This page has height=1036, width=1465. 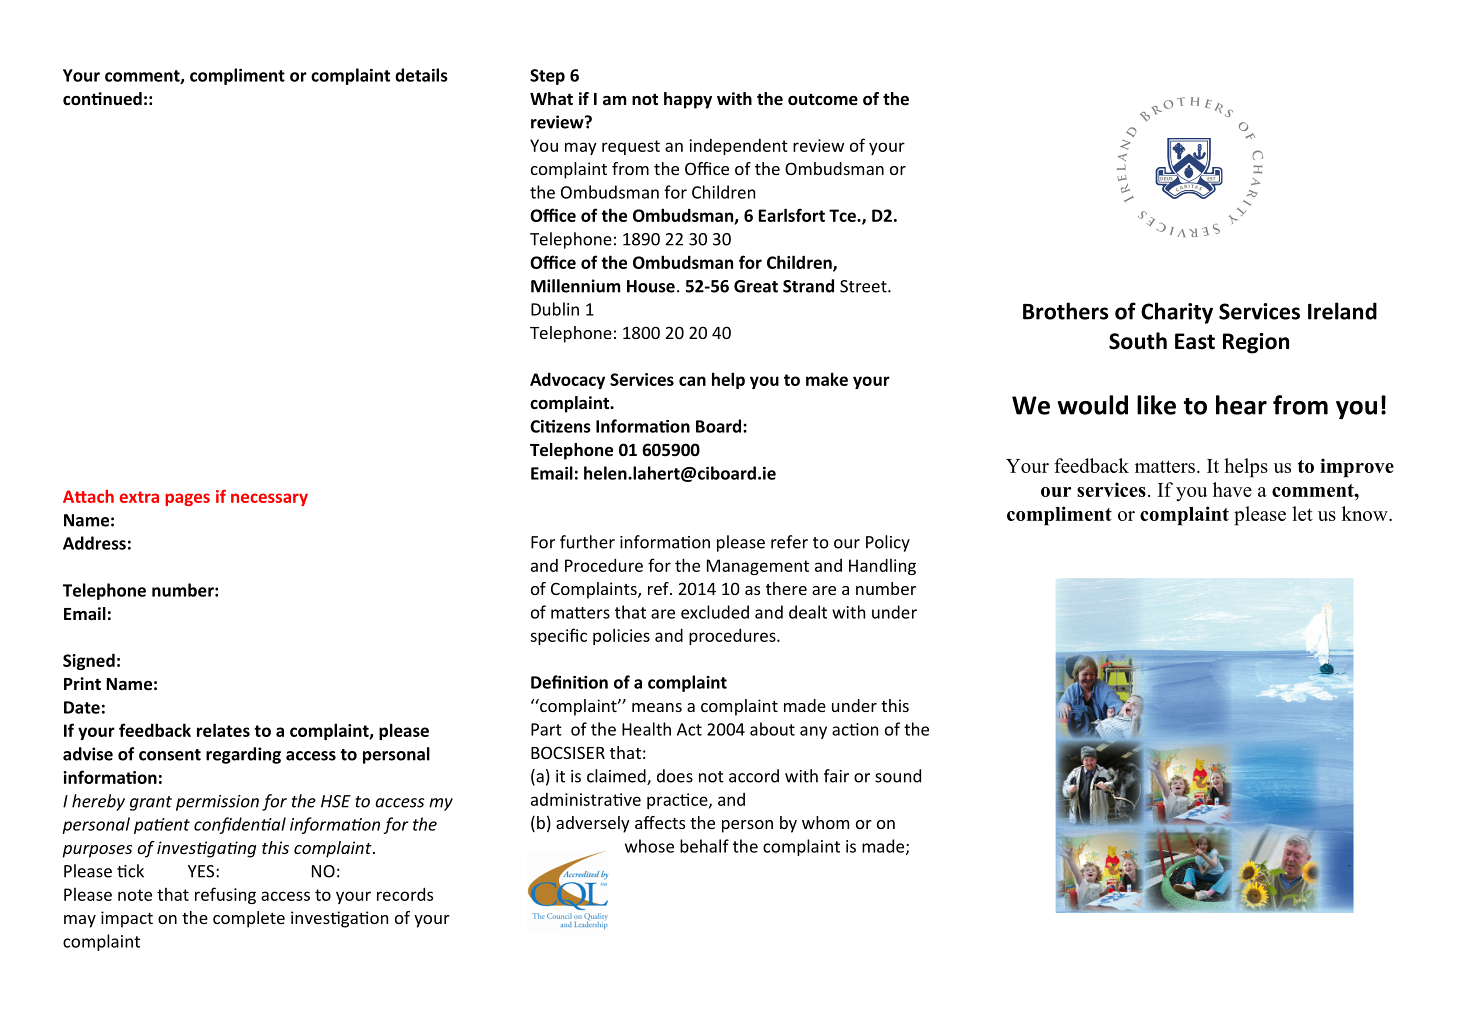 I want to click on behalf, so click(x=704, y=846).
